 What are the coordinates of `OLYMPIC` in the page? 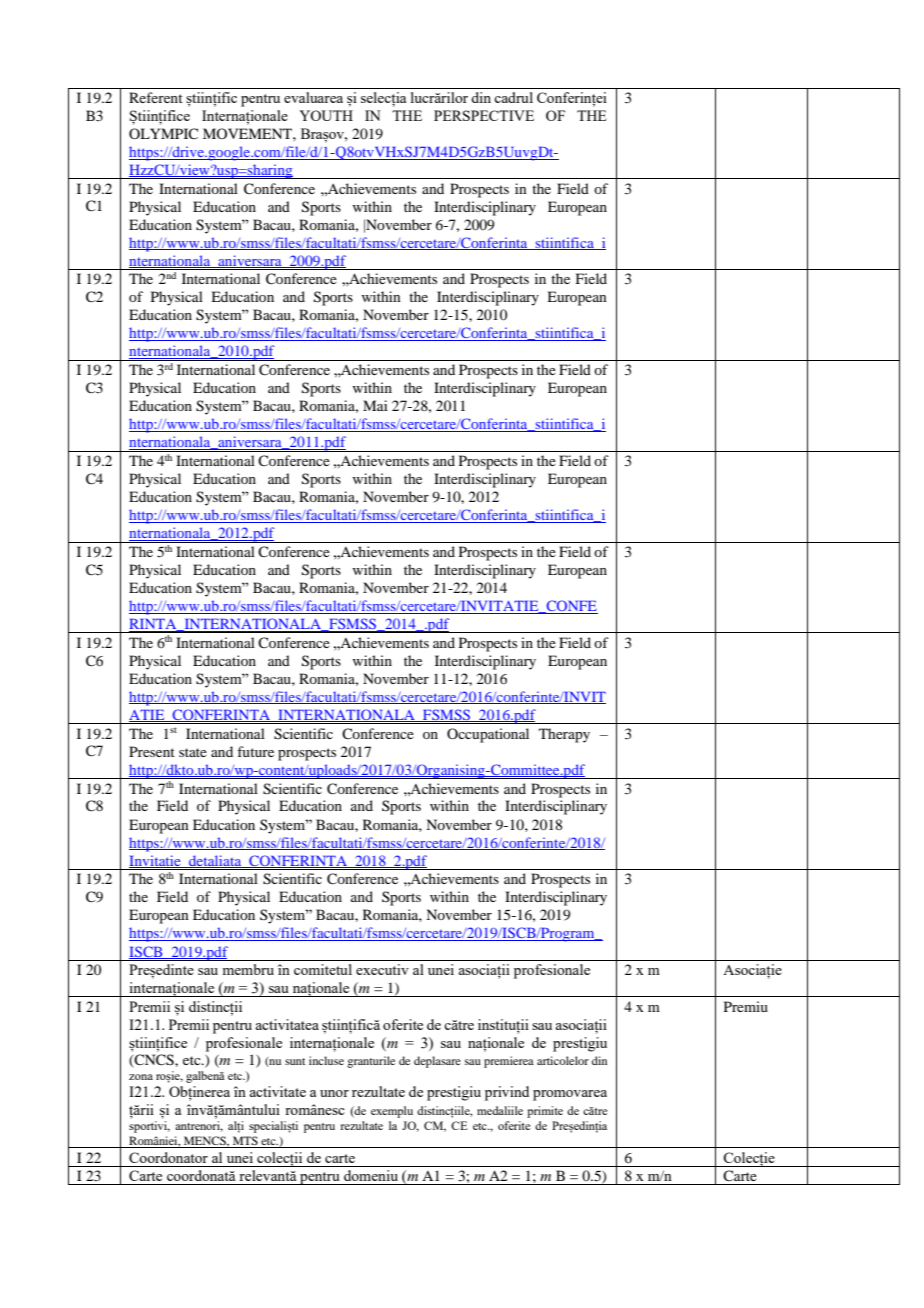 It's located at (163, 133).
